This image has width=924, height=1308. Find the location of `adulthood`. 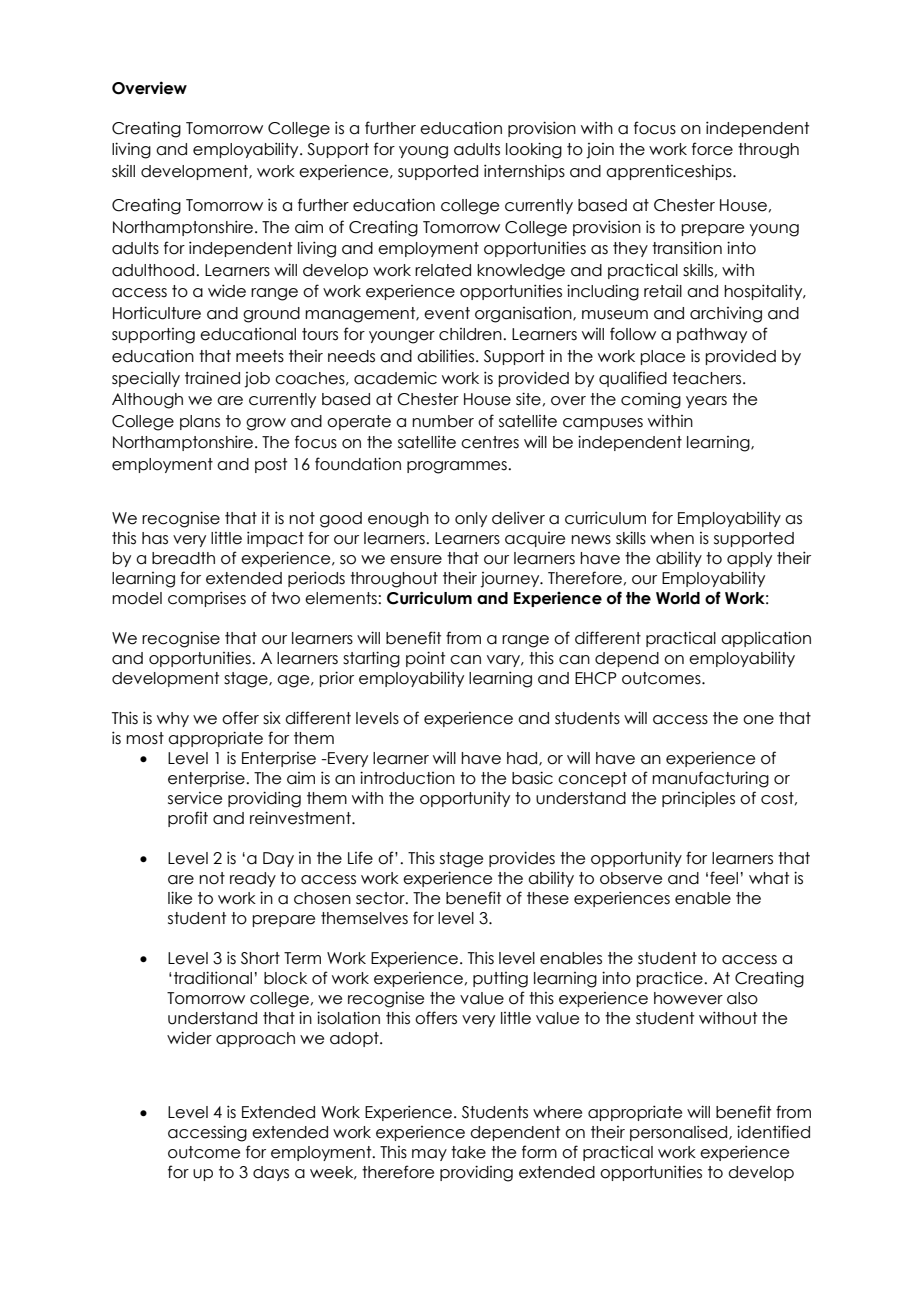

adulthood is located at coordinates (154, 270).
